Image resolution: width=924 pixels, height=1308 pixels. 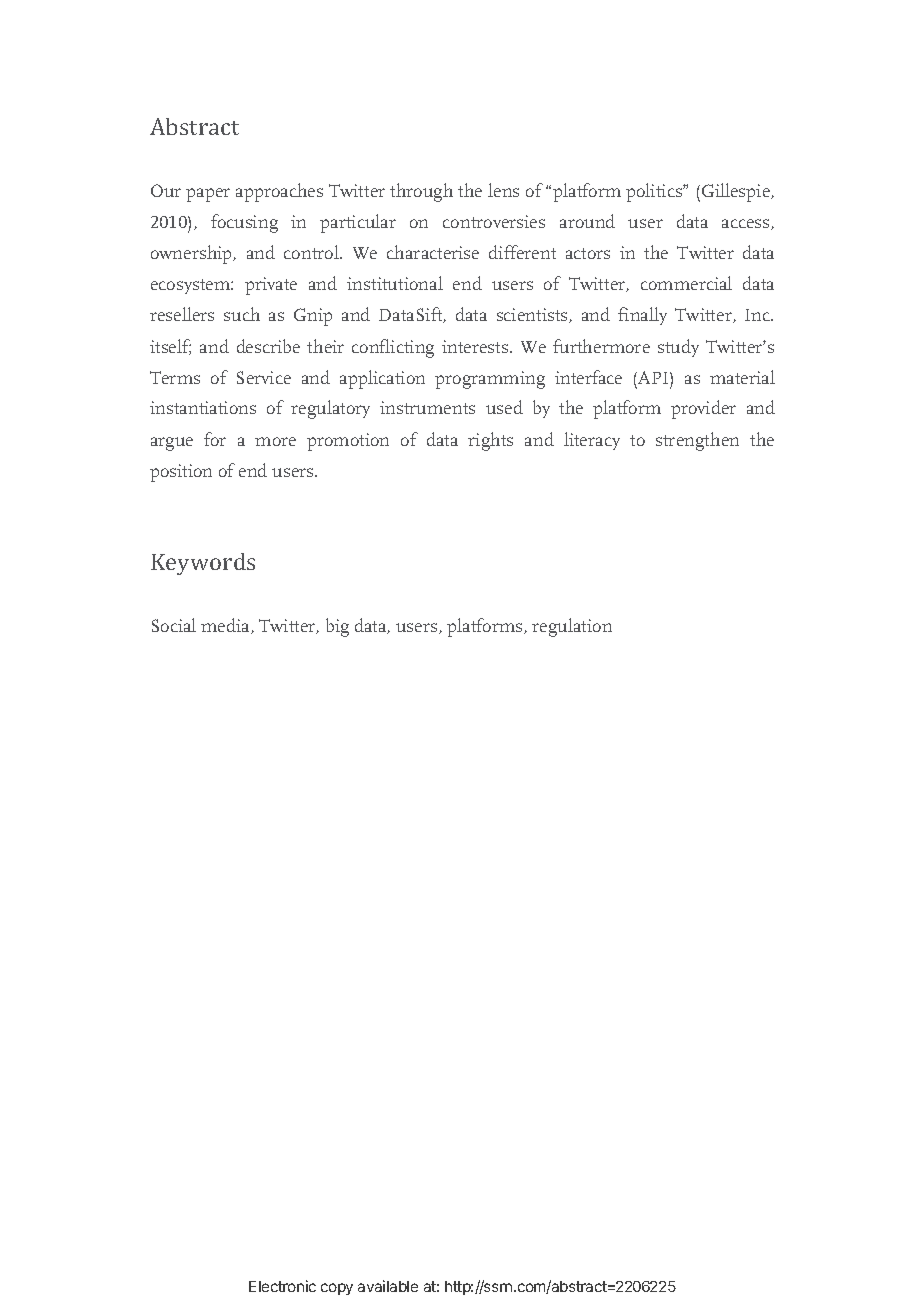 What do you see at coordinates (337, 1289) in the screenshot?
I see `copy` at bounding box center [337, 1289].
